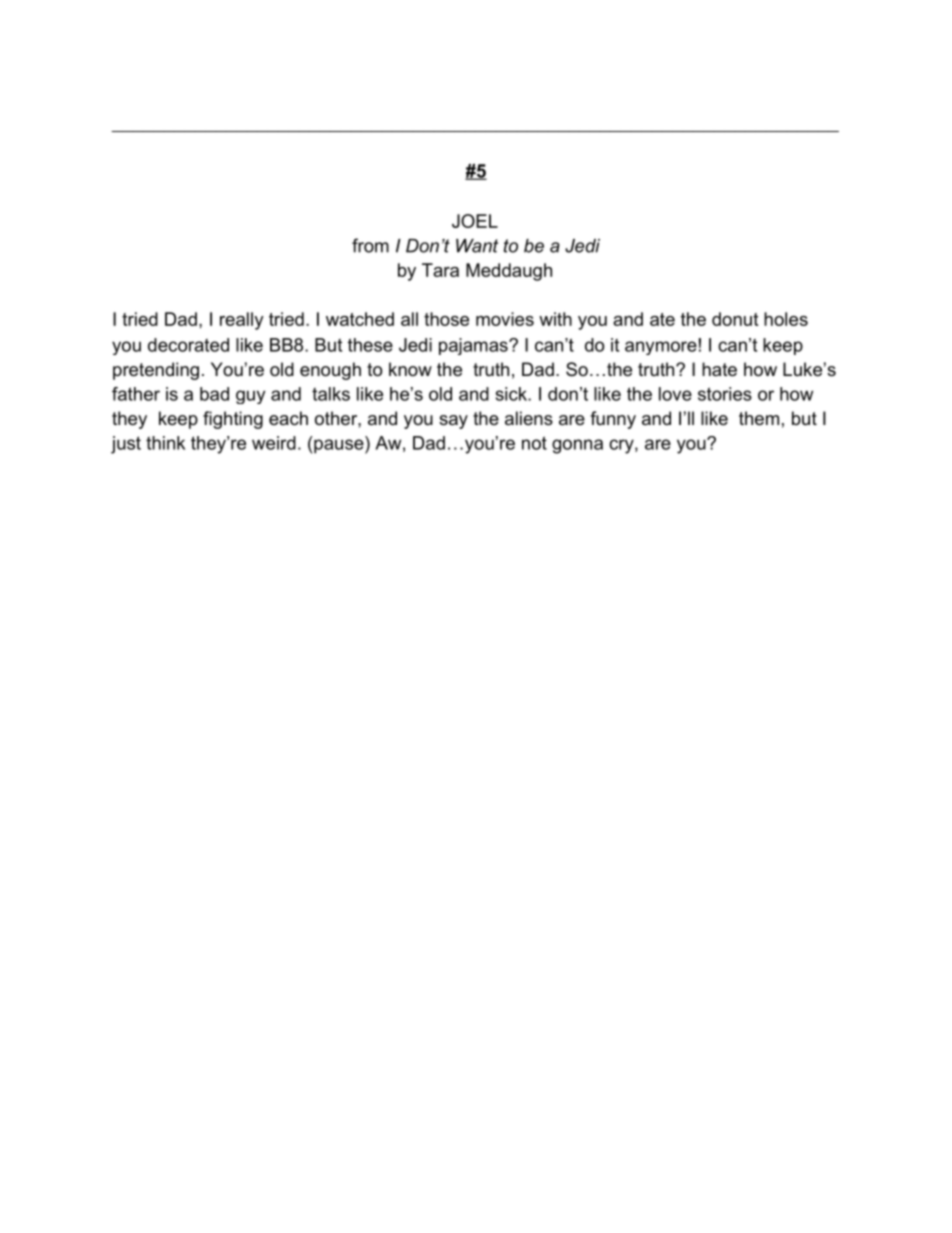  I want to click on JOEL, so click(475, 221).
